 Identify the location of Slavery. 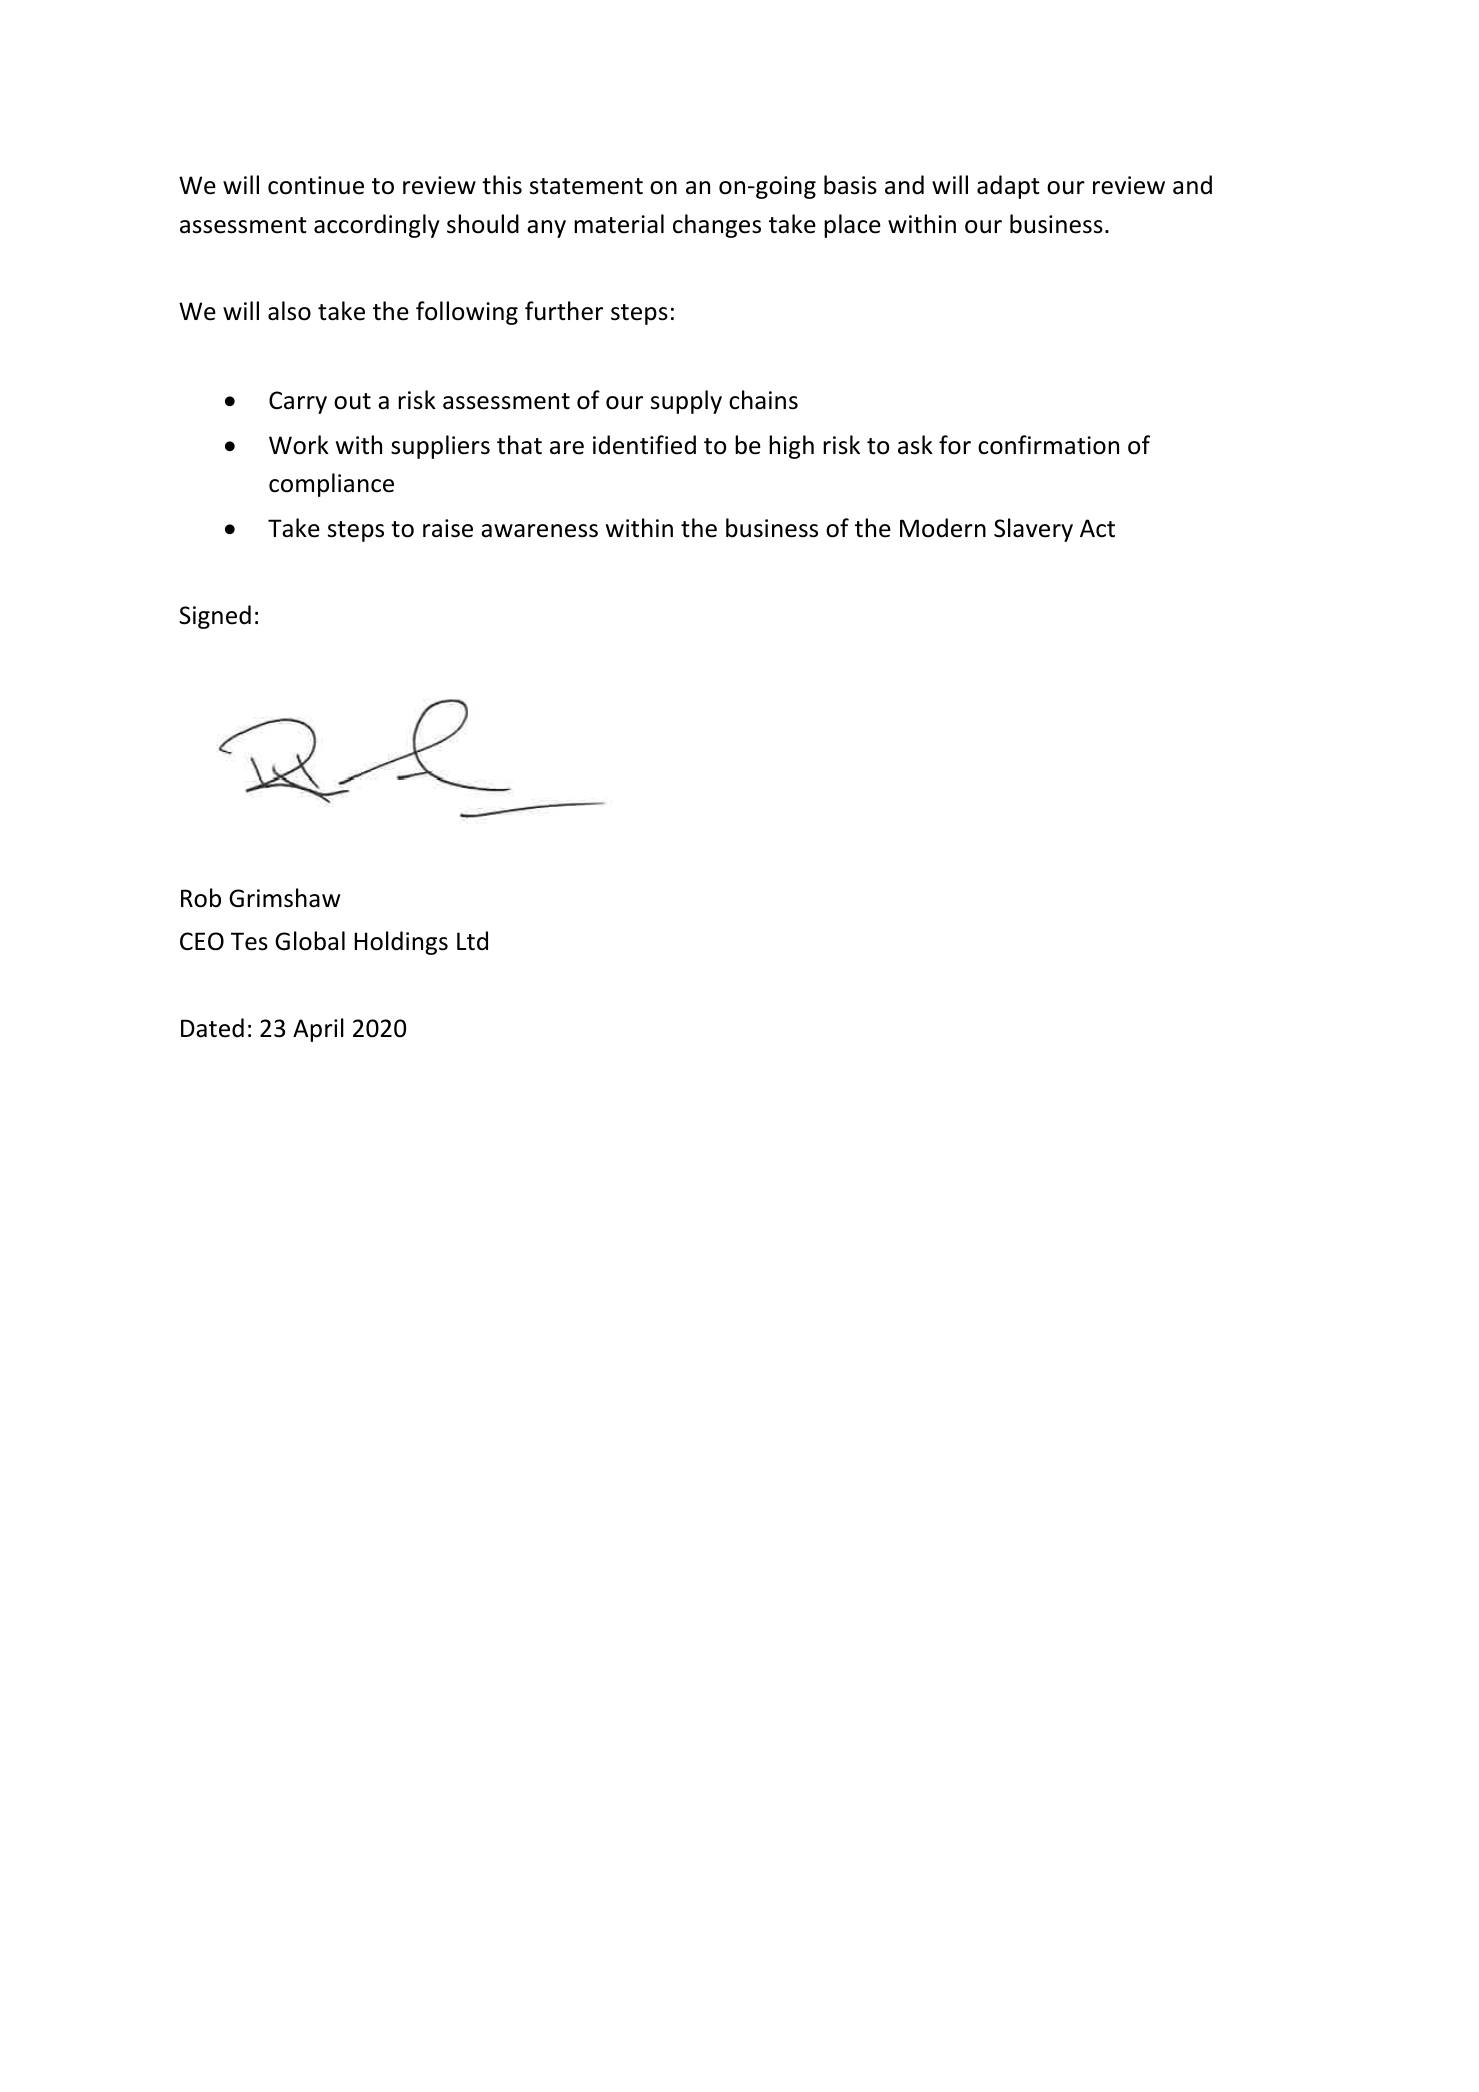
(1033, 530).
